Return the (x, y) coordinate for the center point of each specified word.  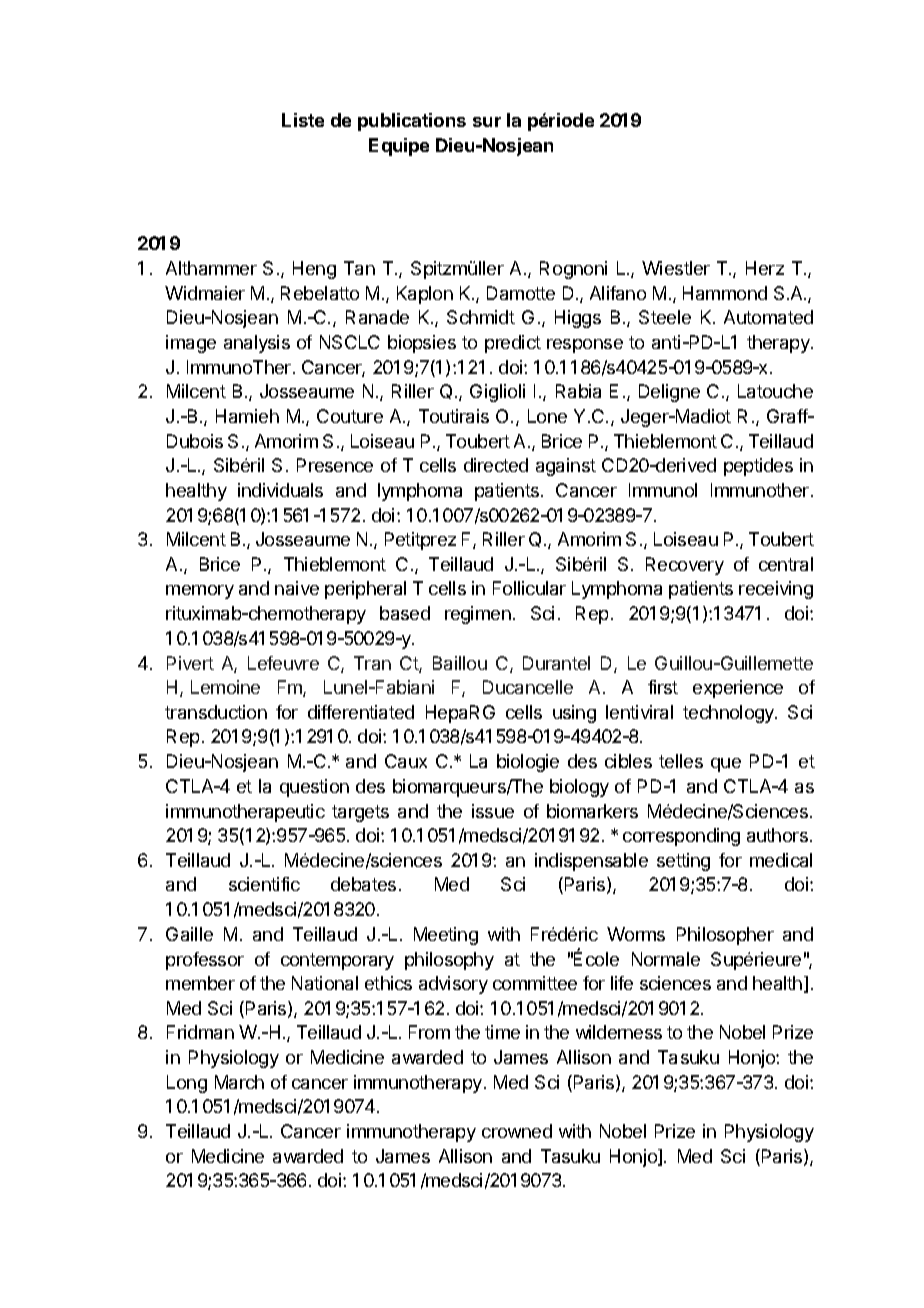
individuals (280, 490)
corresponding (681, 837)
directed (496, 465)
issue (493, 811)
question (314, 788)
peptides (758, 467)
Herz (765, 268)
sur (487, 122)
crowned (517, 1131)
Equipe (399, 147)
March (239, 1082)
